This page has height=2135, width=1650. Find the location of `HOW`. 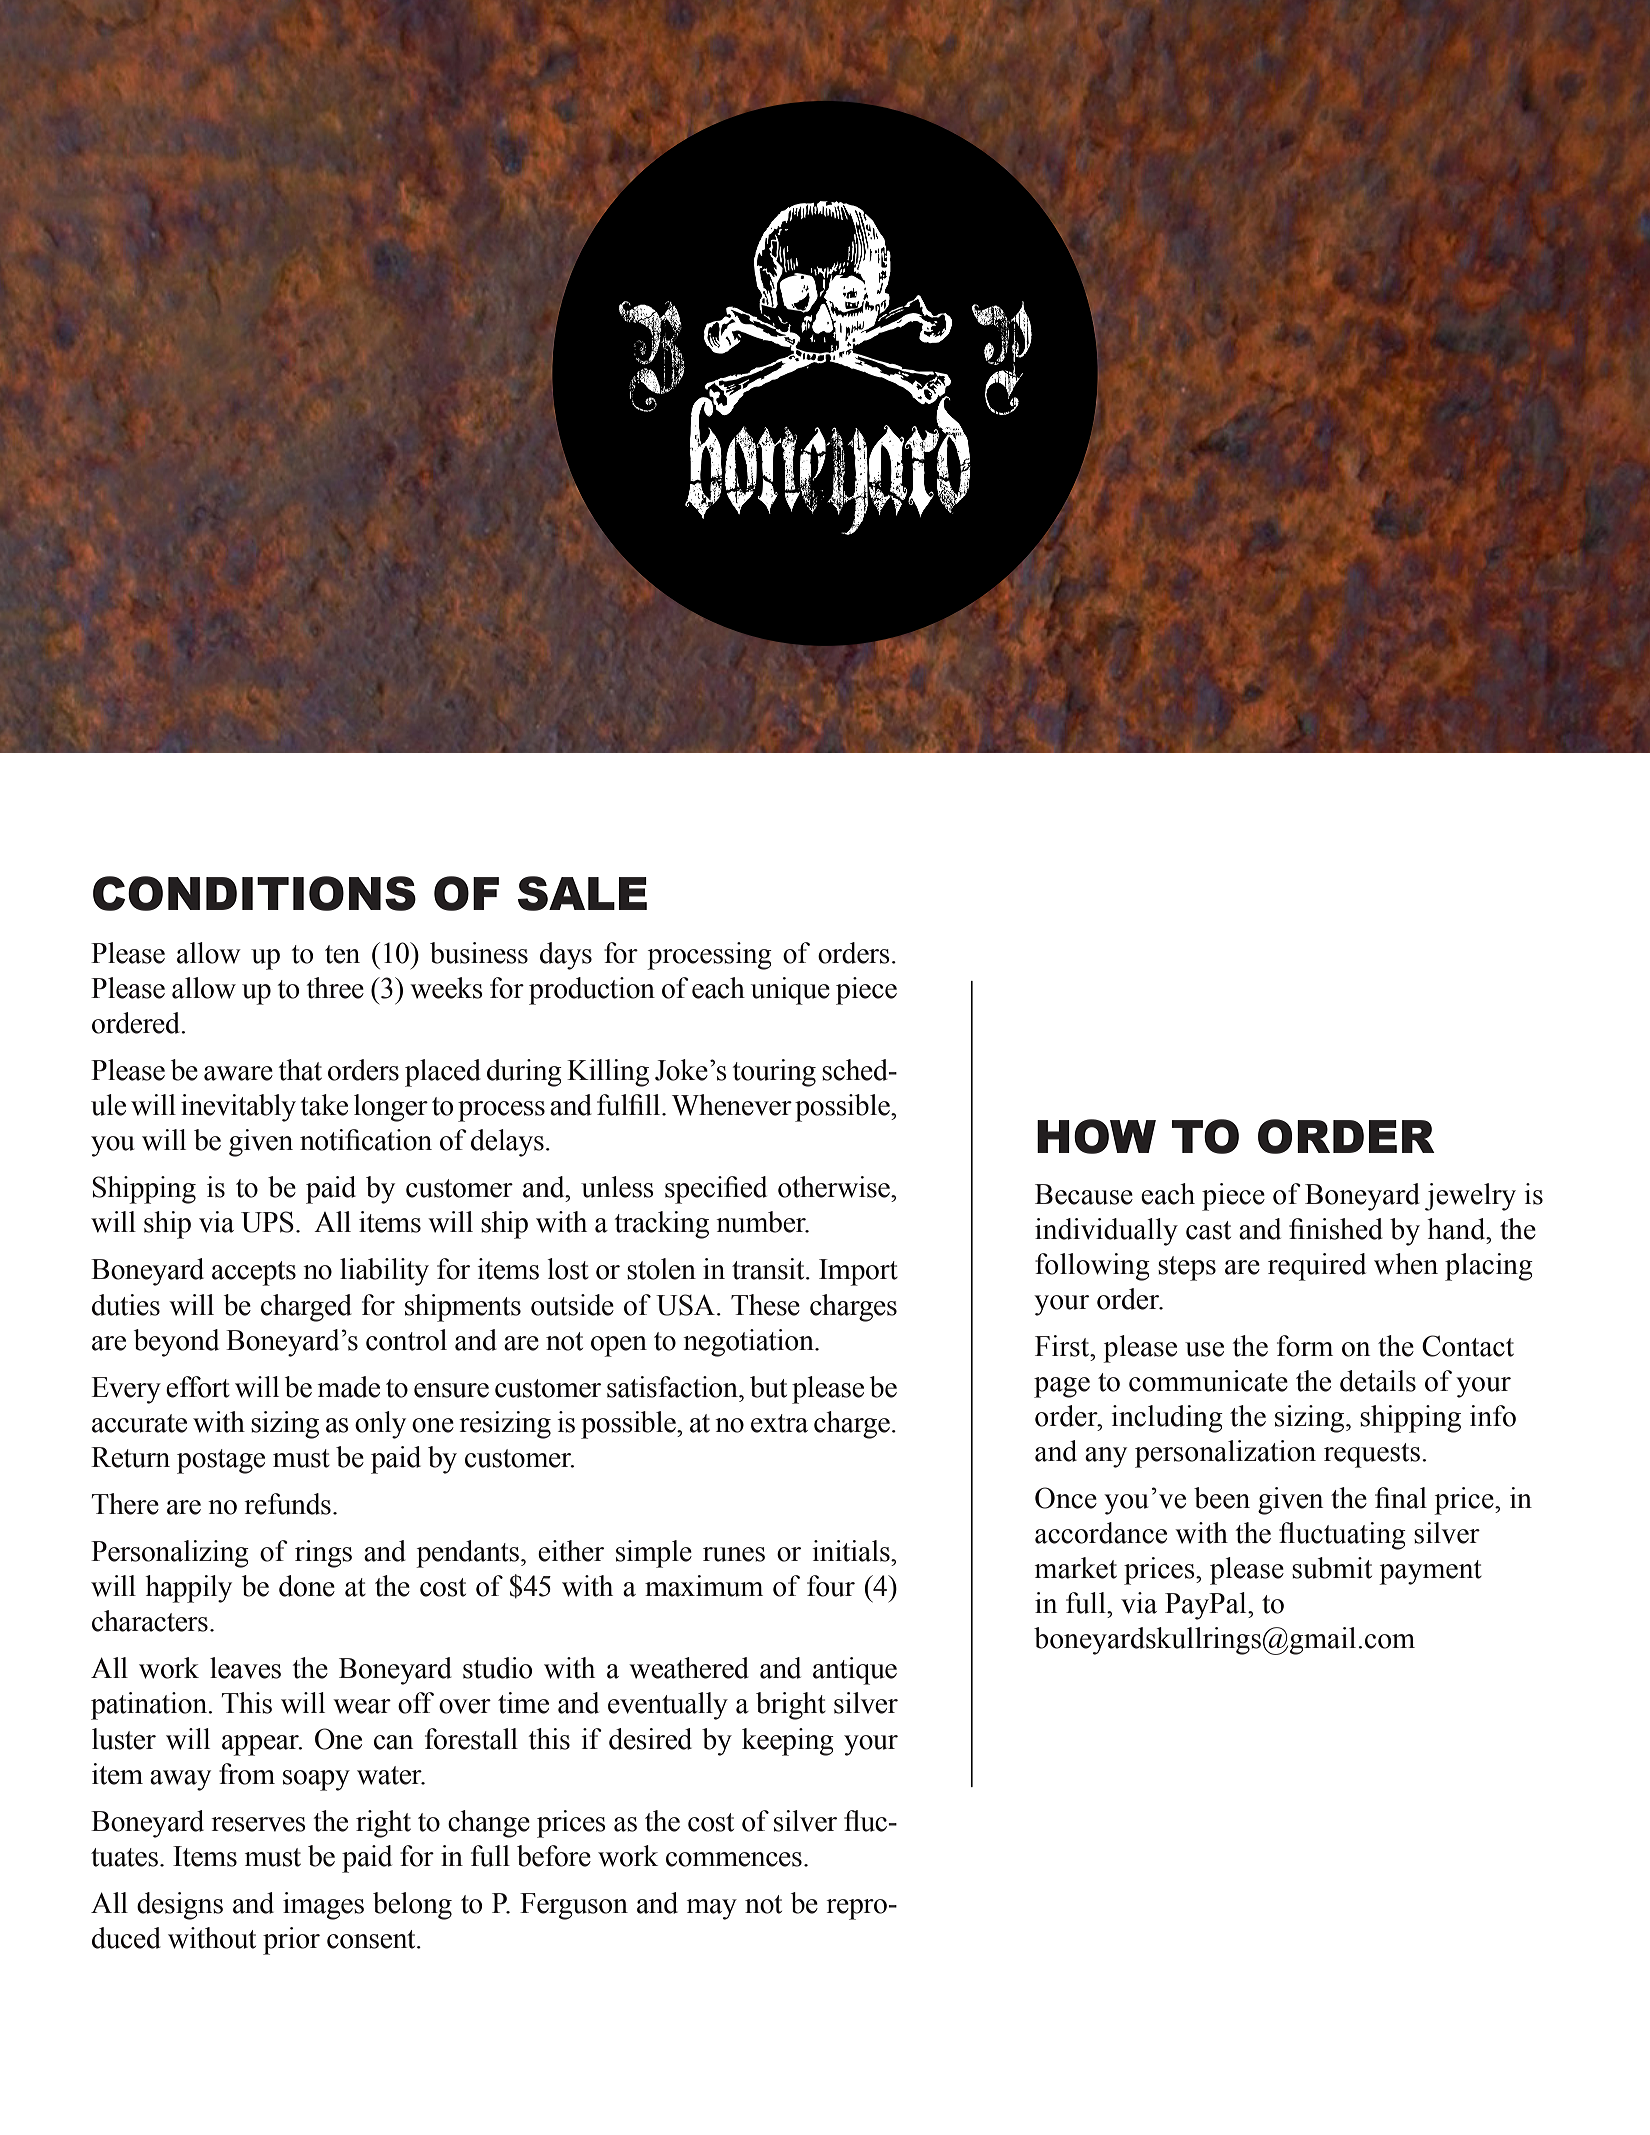

HOW is located at coordinates (1096, 1136).
